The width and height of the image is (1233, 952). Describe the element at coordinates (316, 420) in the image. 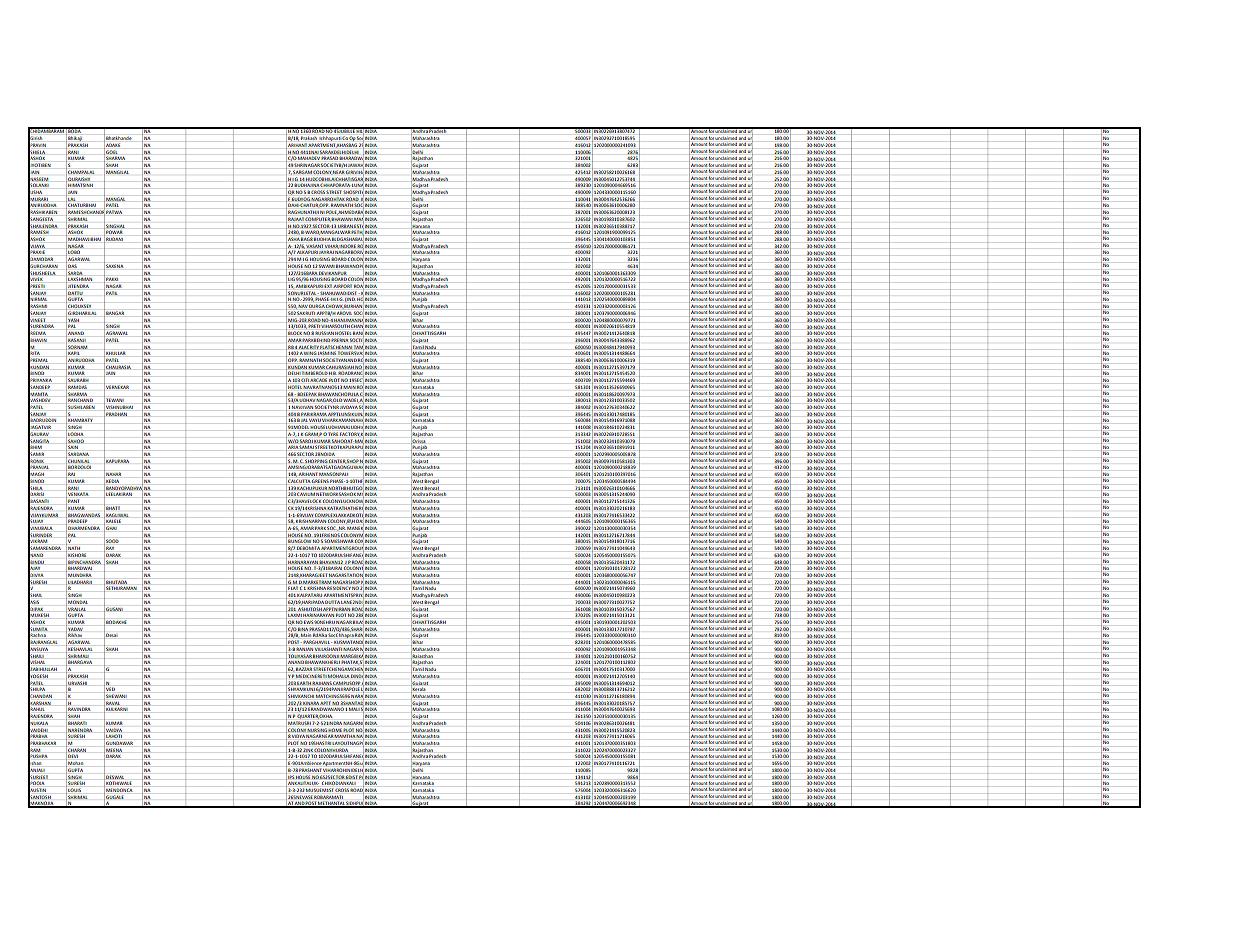

I see `VAYU` at that location.
